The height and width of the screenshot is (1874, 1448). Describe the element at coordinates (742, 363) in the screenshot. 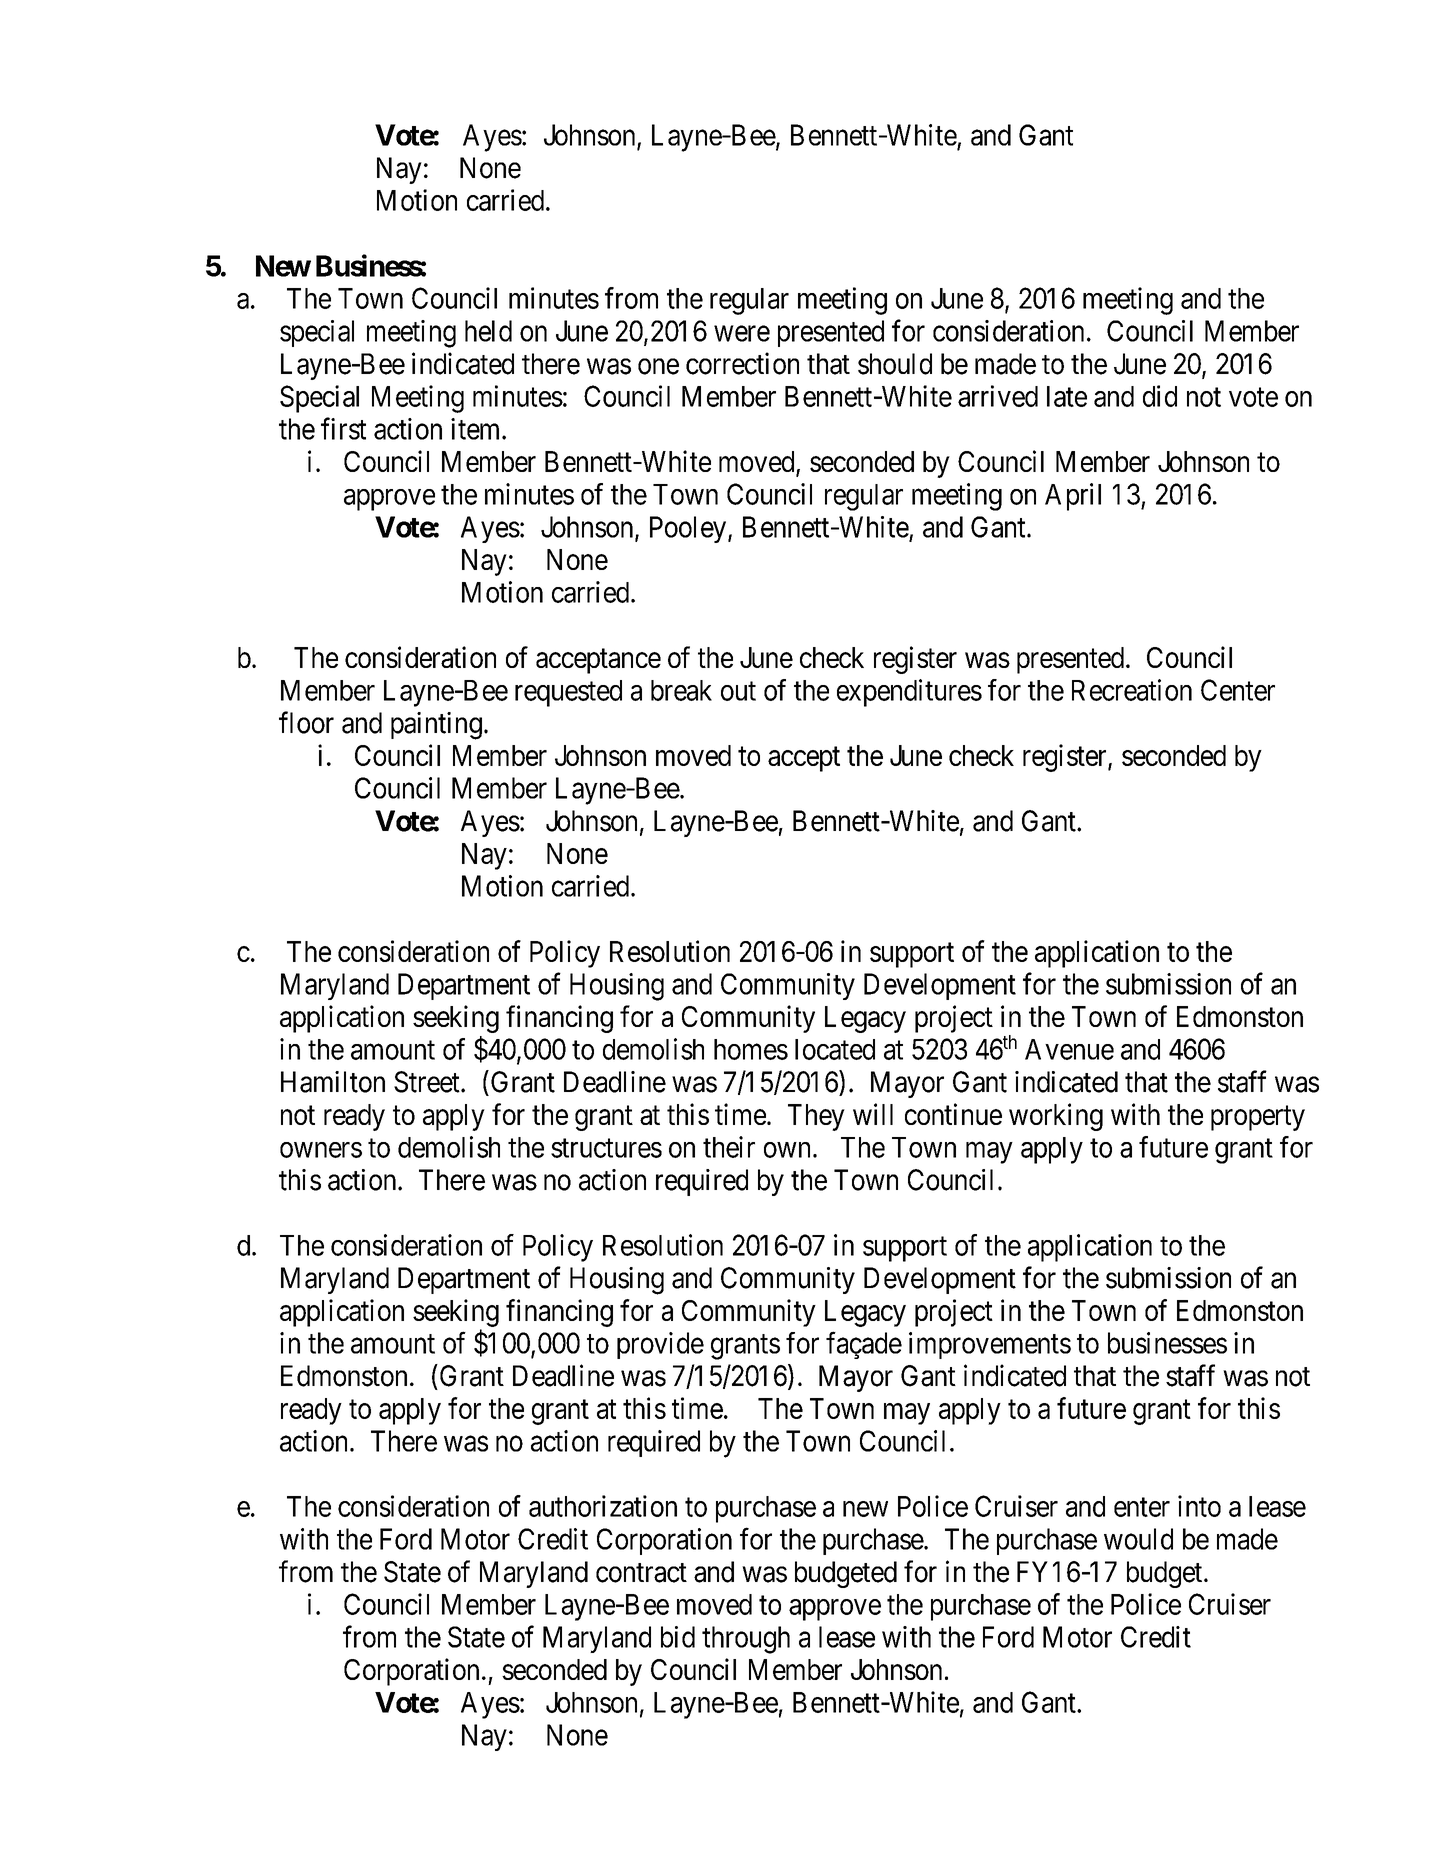

I see `correction` at that location.
